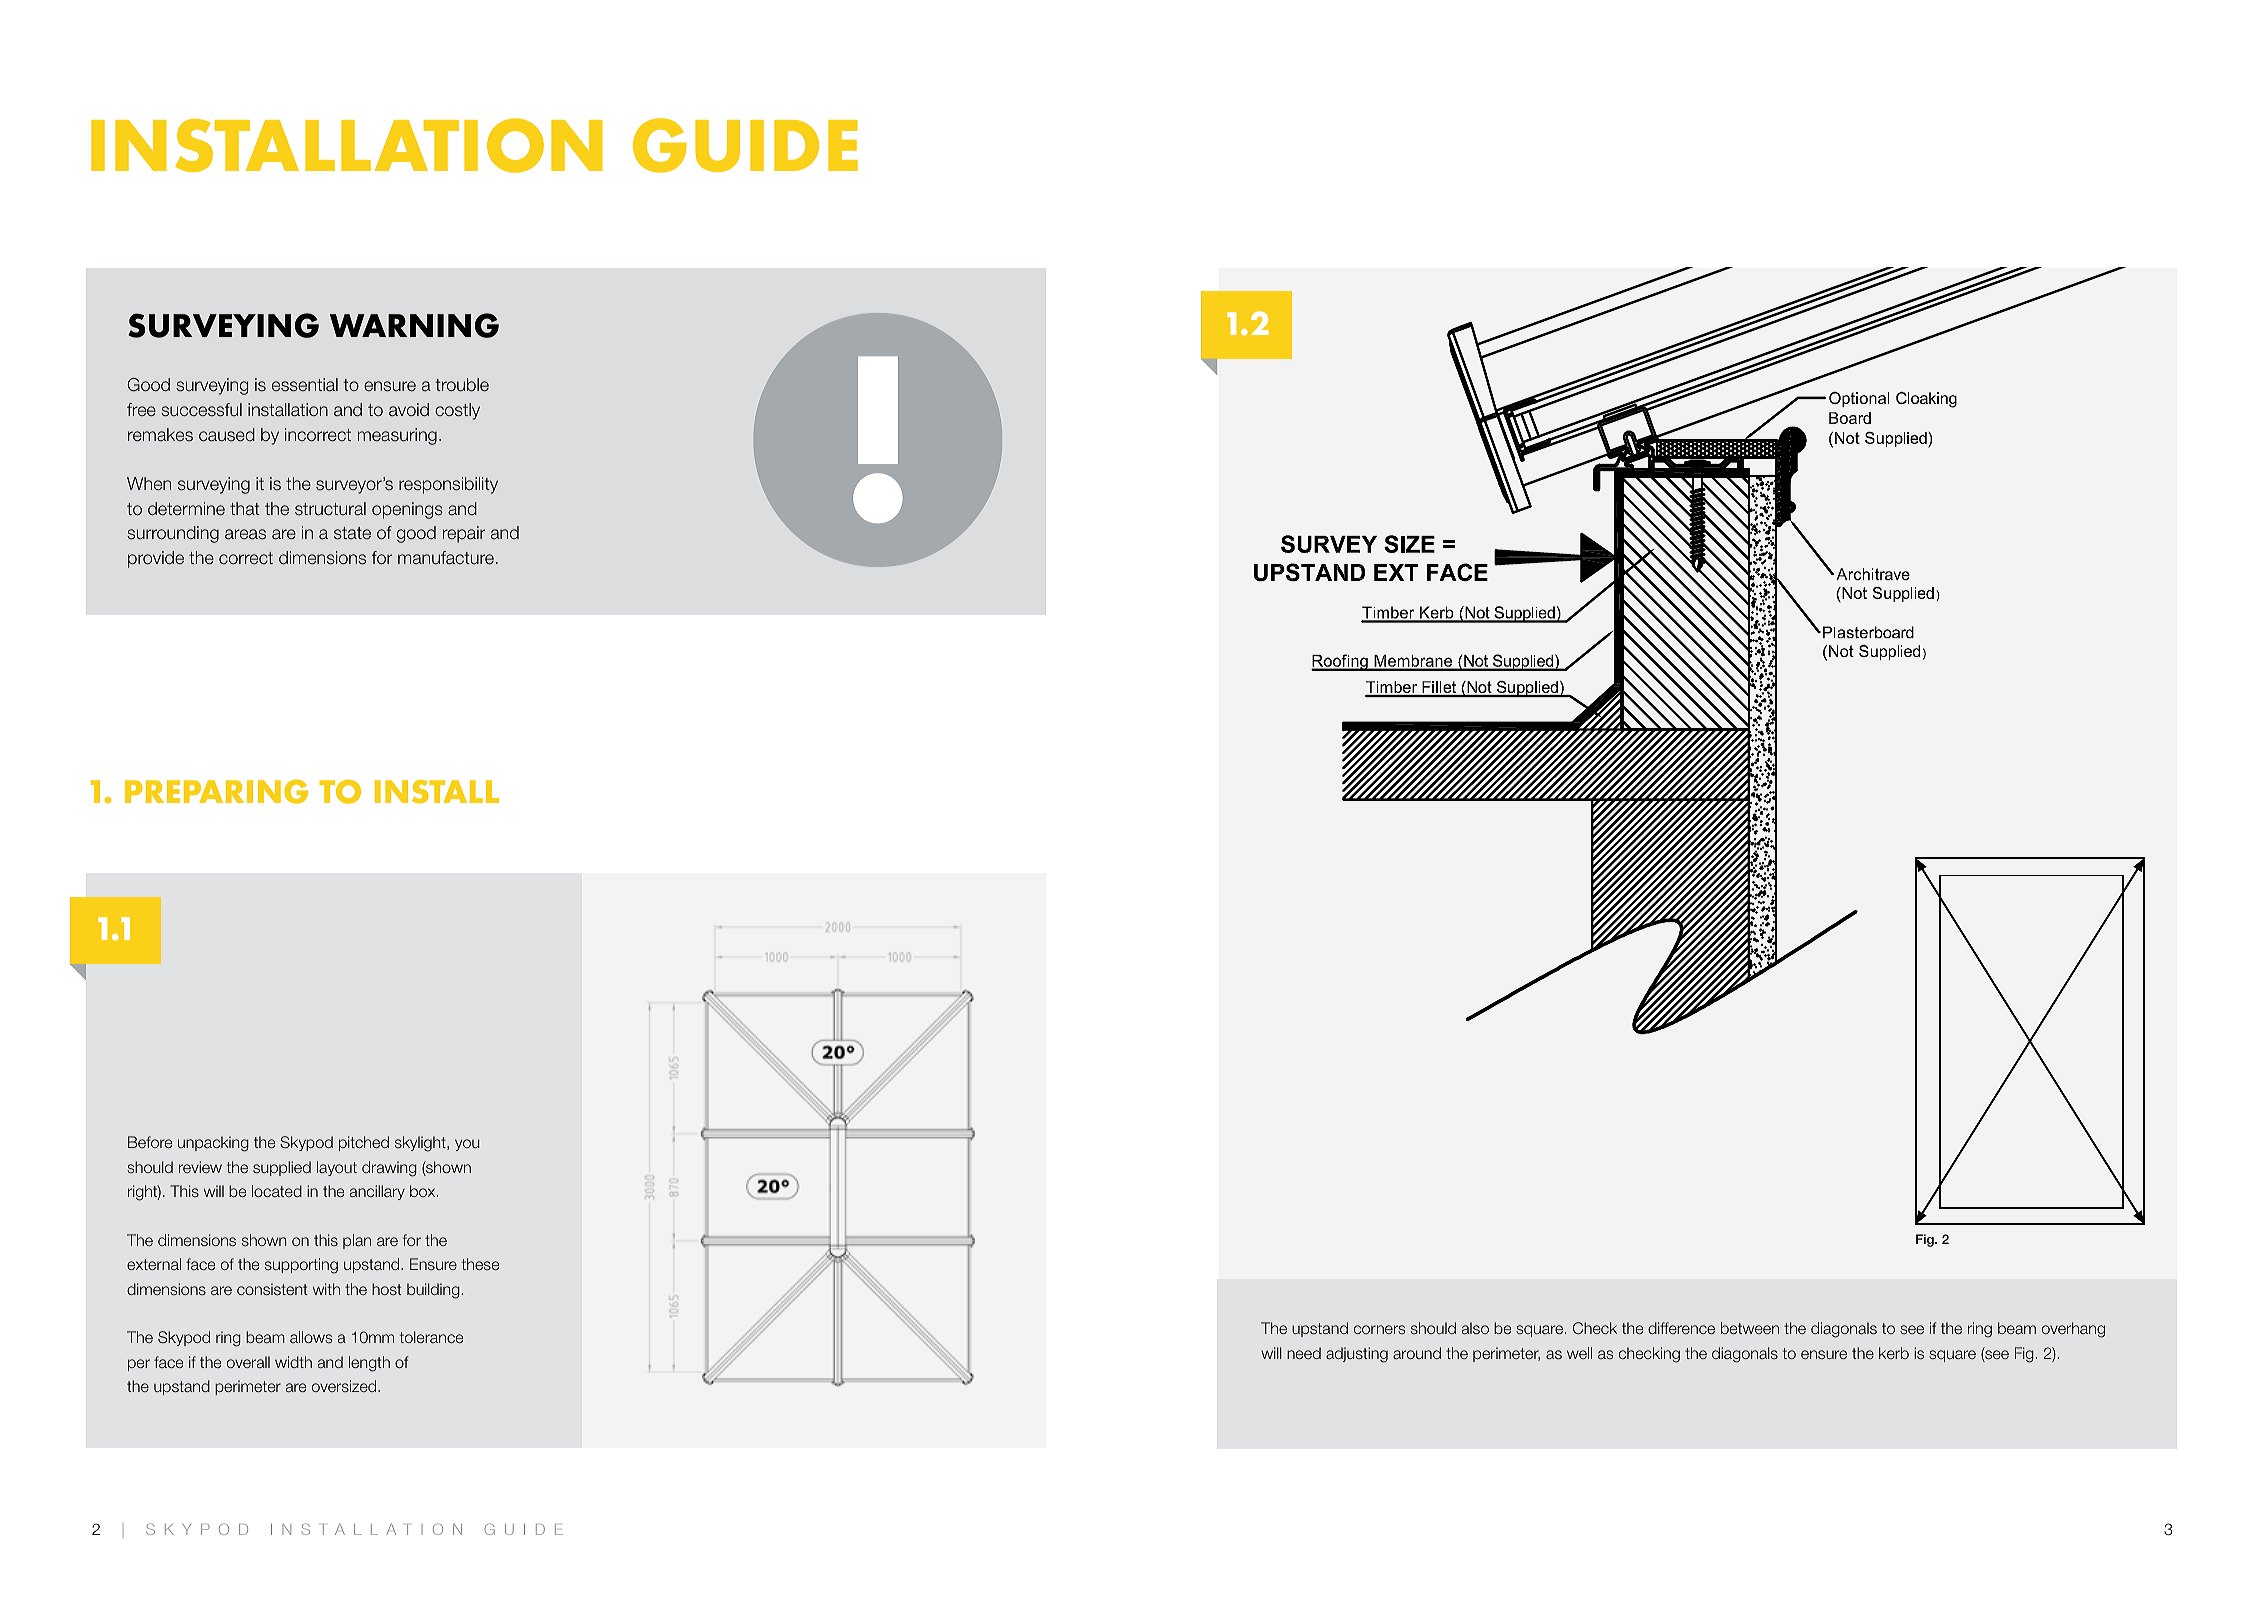 This page has height=1601, width=2264. What do you see at coordinates (457, 411) in the page?
I see `costly` at bounding box center [457, 411].
